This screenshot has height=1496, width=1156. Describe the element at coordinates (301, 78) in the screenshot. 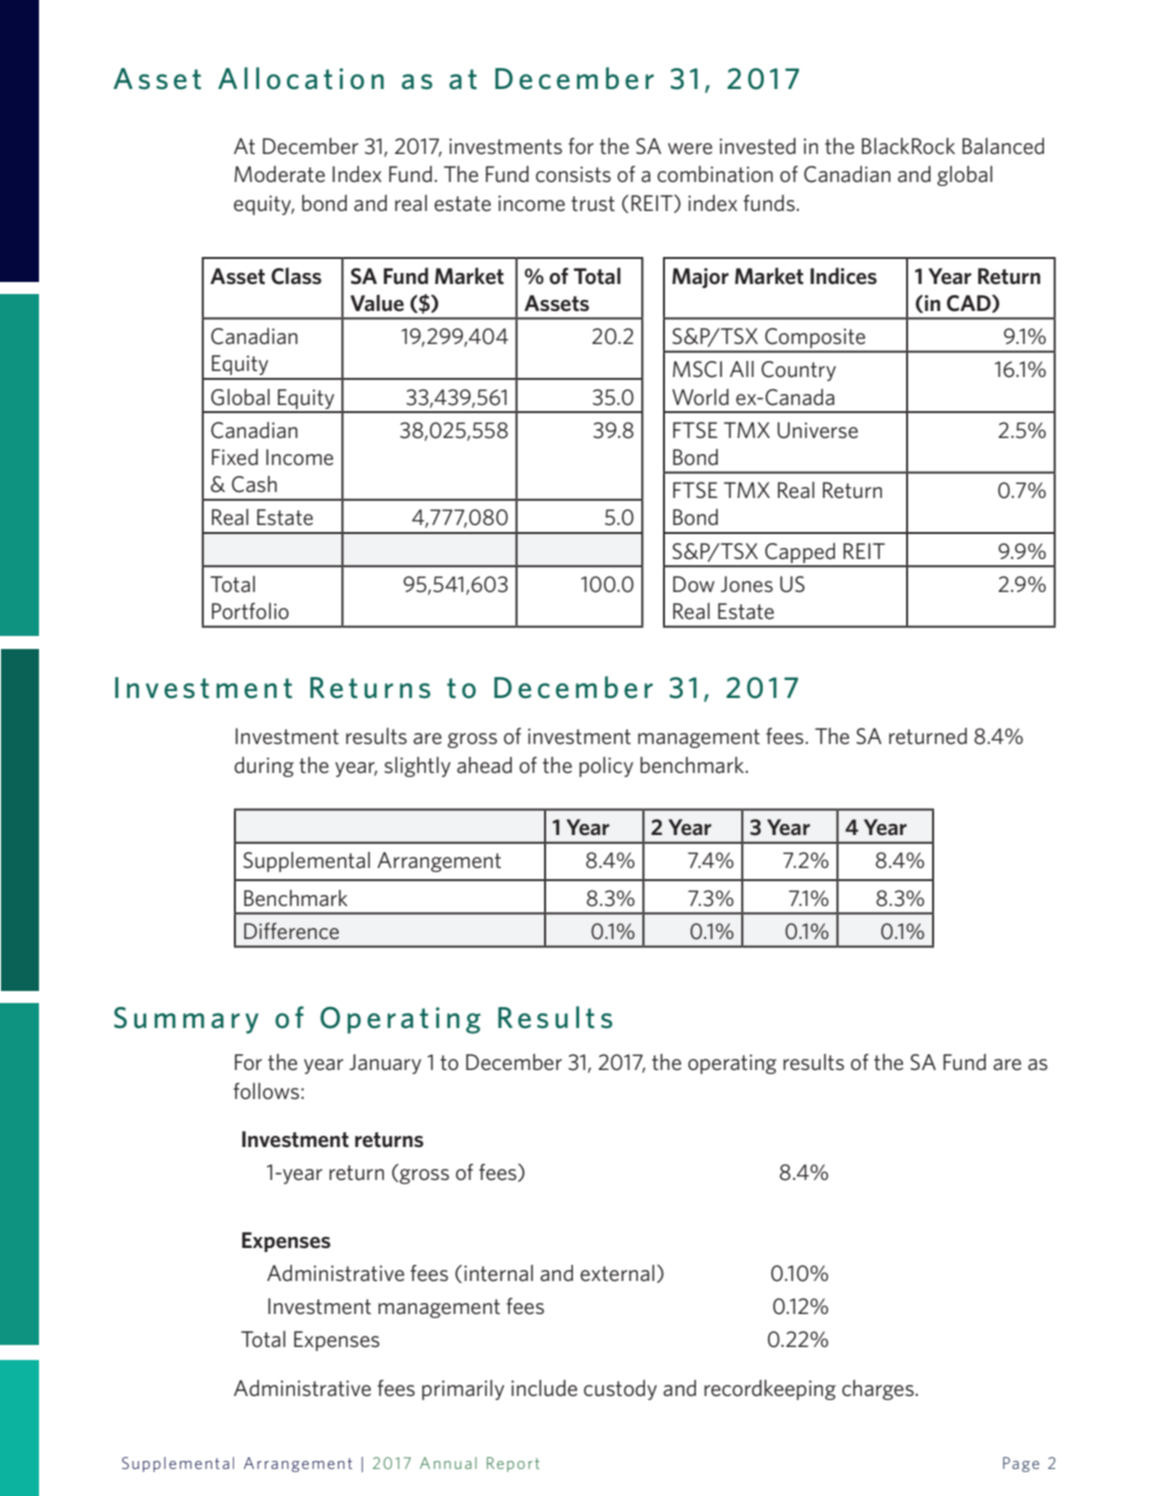

I see `Allocation` at that location.
